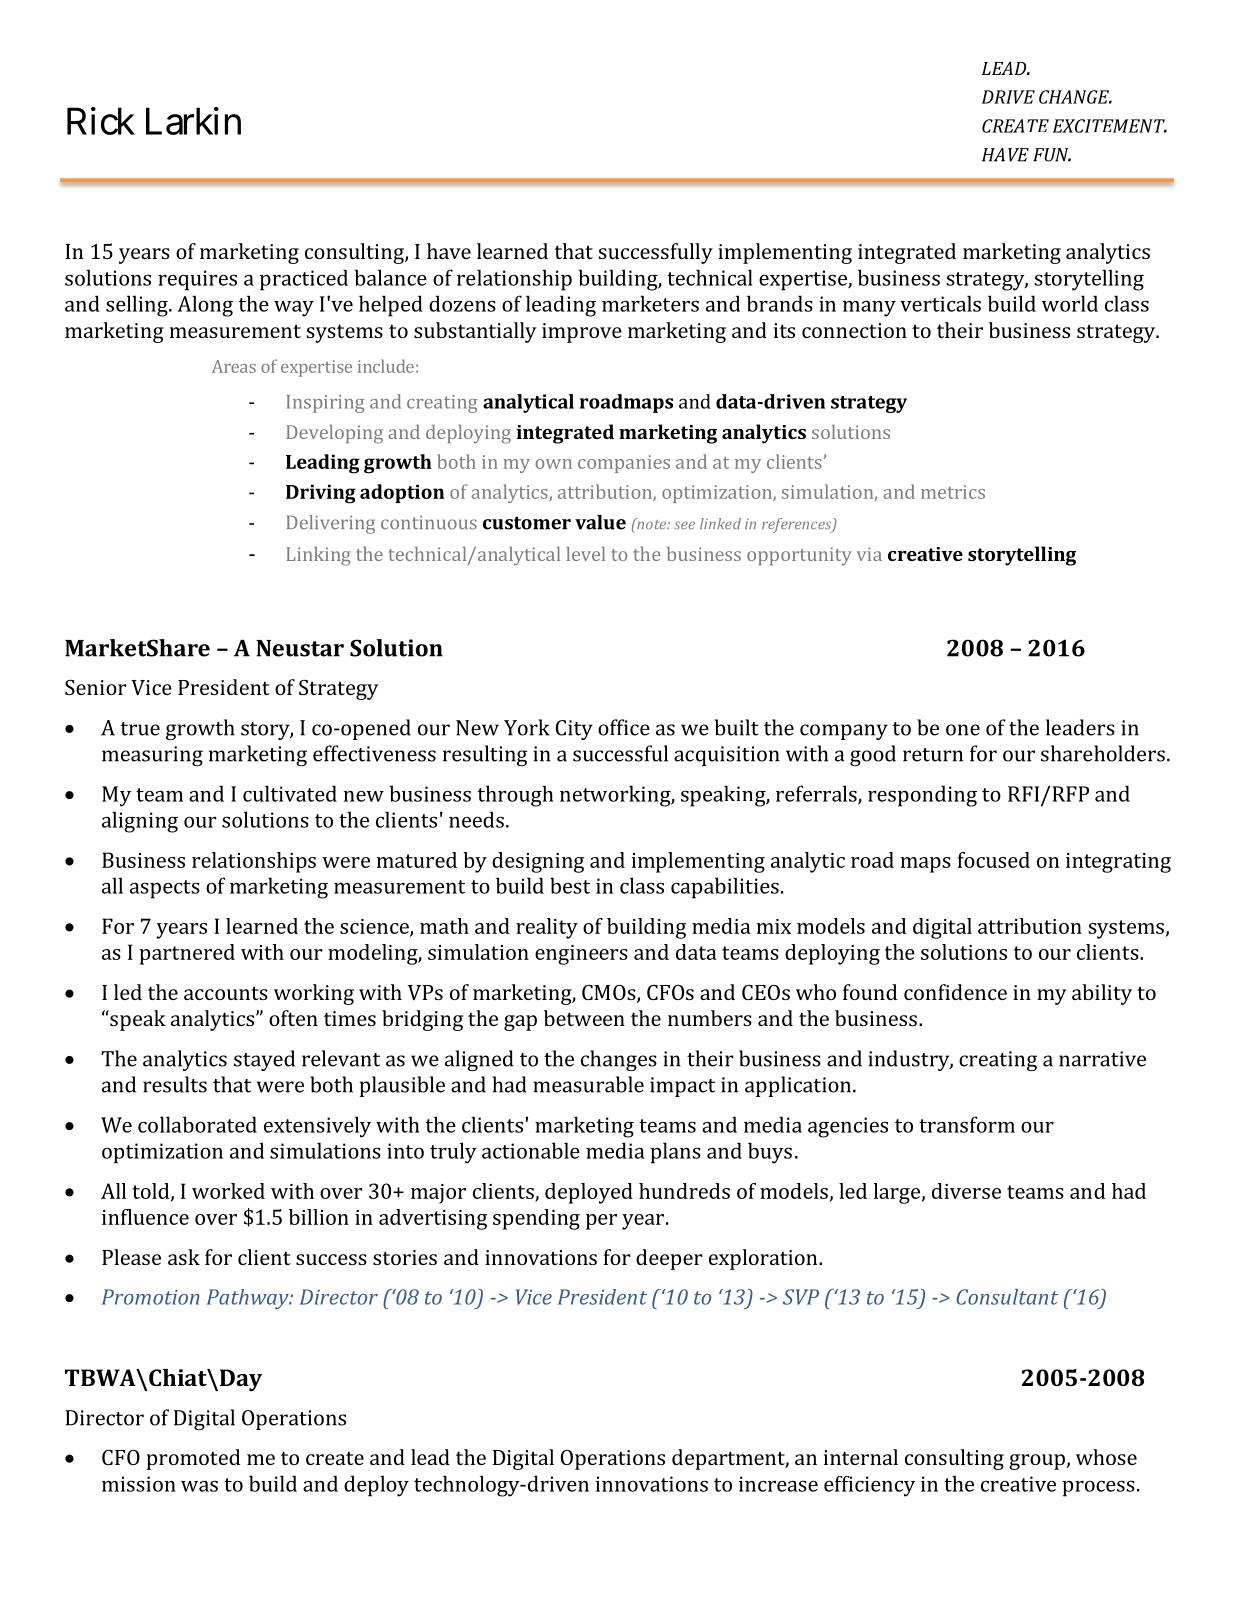  Describe the element at coordinates (193, 121) in the page. I see `Larkin` at that location.
